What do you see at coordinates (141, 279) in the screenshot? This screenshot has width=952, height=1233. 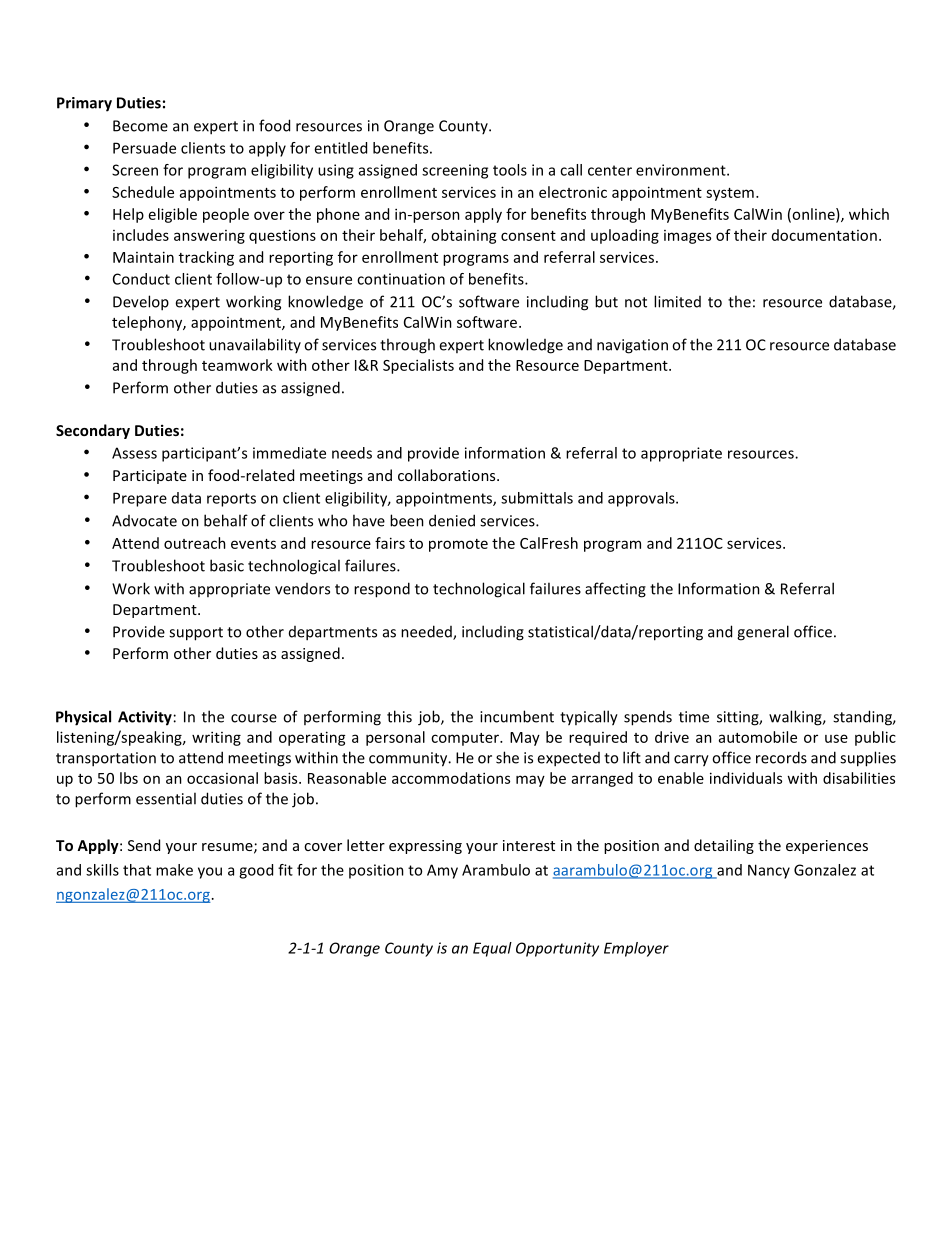 I see `Conduct` at bounding box center [141, 279].
